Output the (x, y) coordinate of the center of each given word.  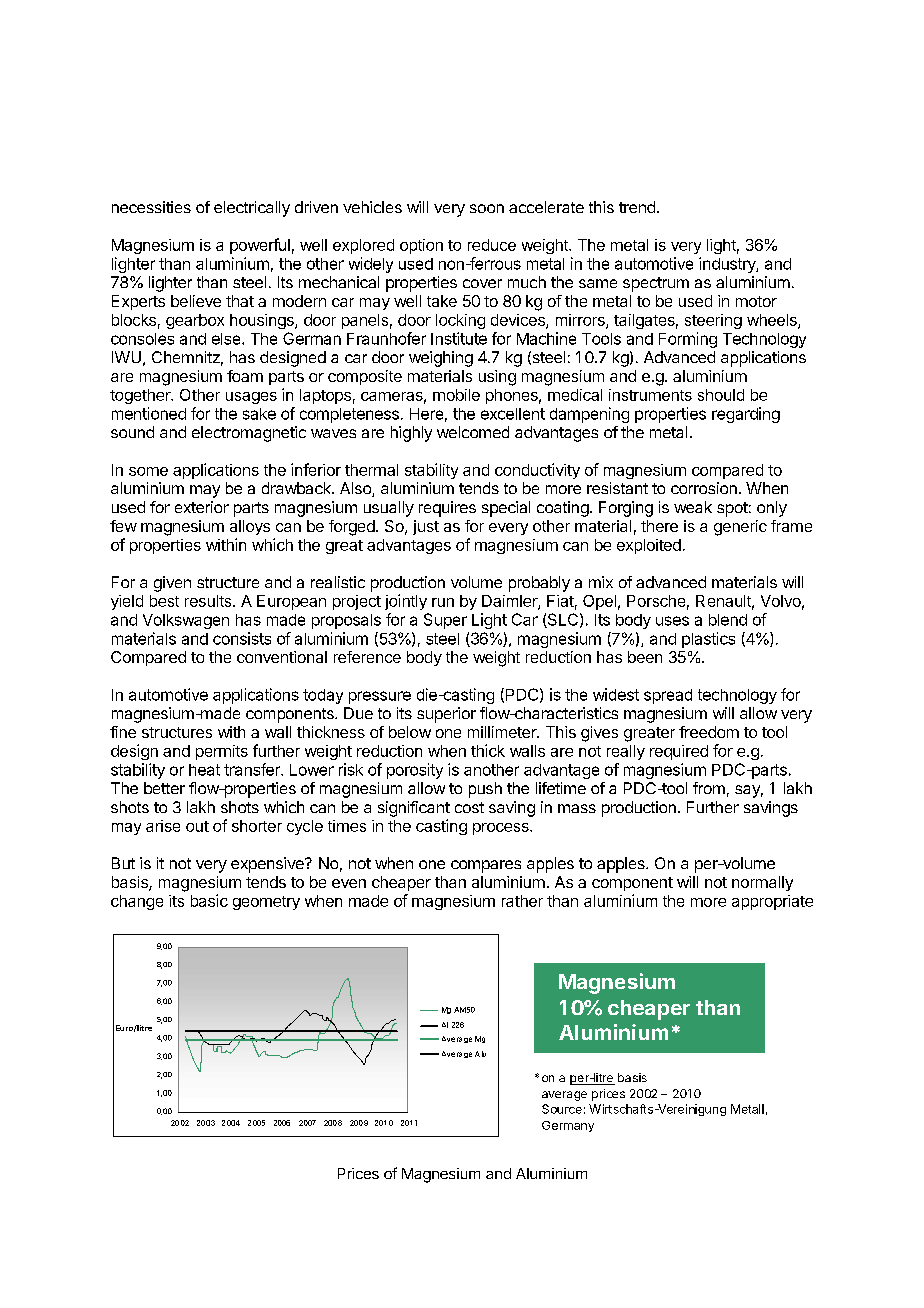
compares (486, 866)
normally (762, 883)
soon (487, 208)
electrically (252, 209)
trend (637, 207)
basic (209, 900)
